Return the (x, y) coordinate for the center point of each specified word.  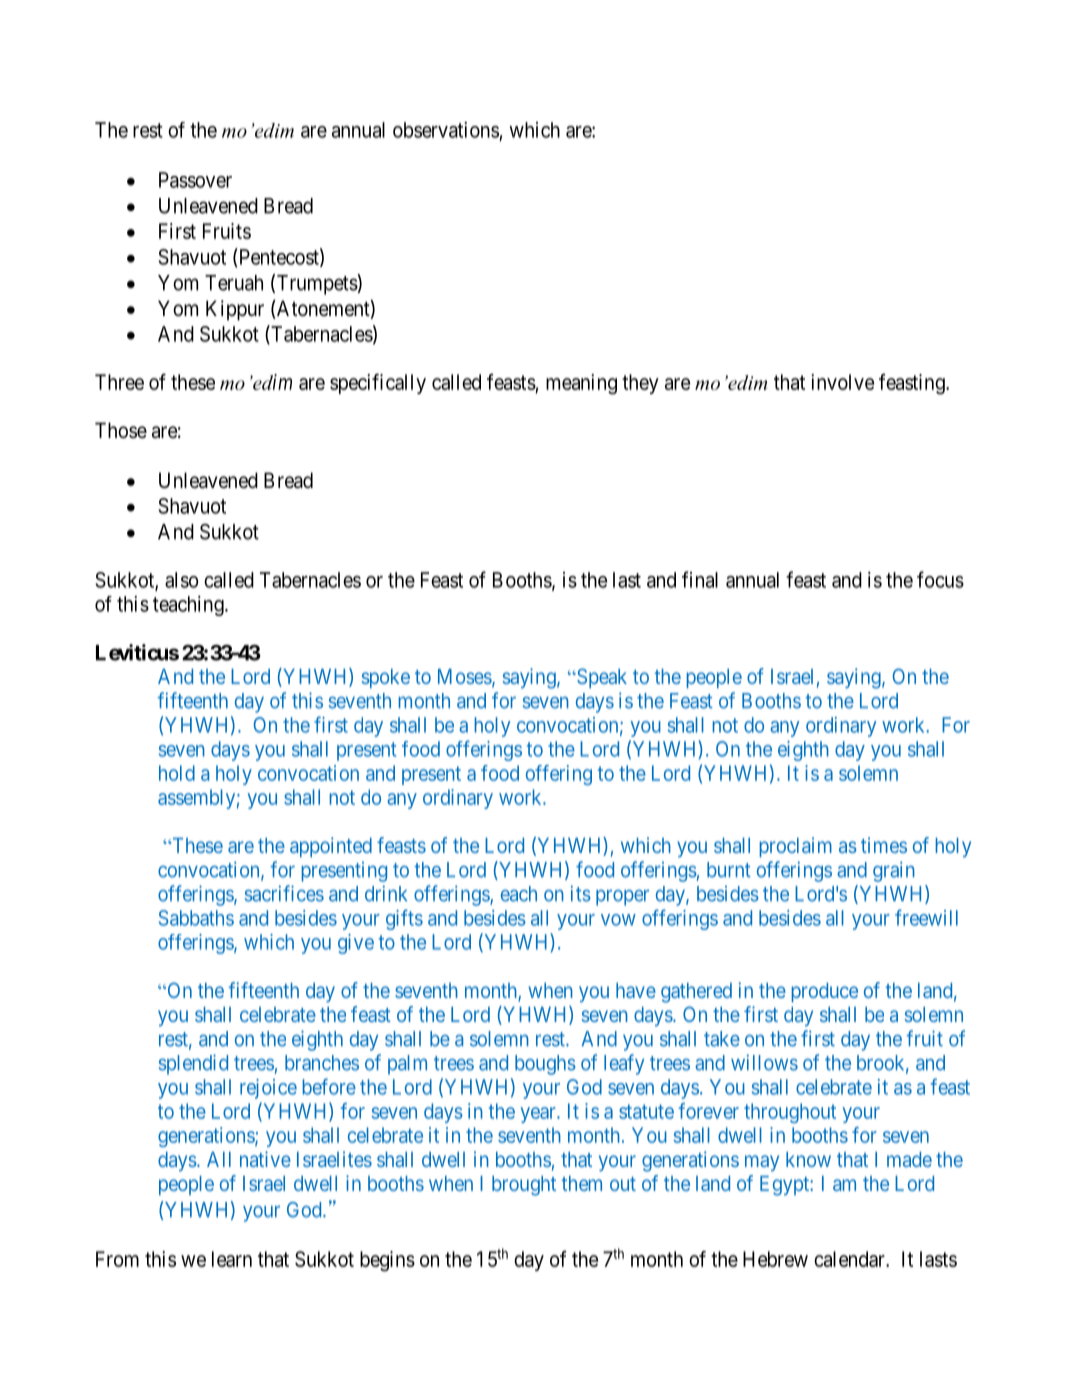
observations (446, 130)
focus (940, 579)
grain (894, 871)
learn (232, 1259)
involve (842, 382)
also (181, 580)
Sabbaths (196, 918)
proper (622, 897)
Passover (195, 180)
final (700, 579)
